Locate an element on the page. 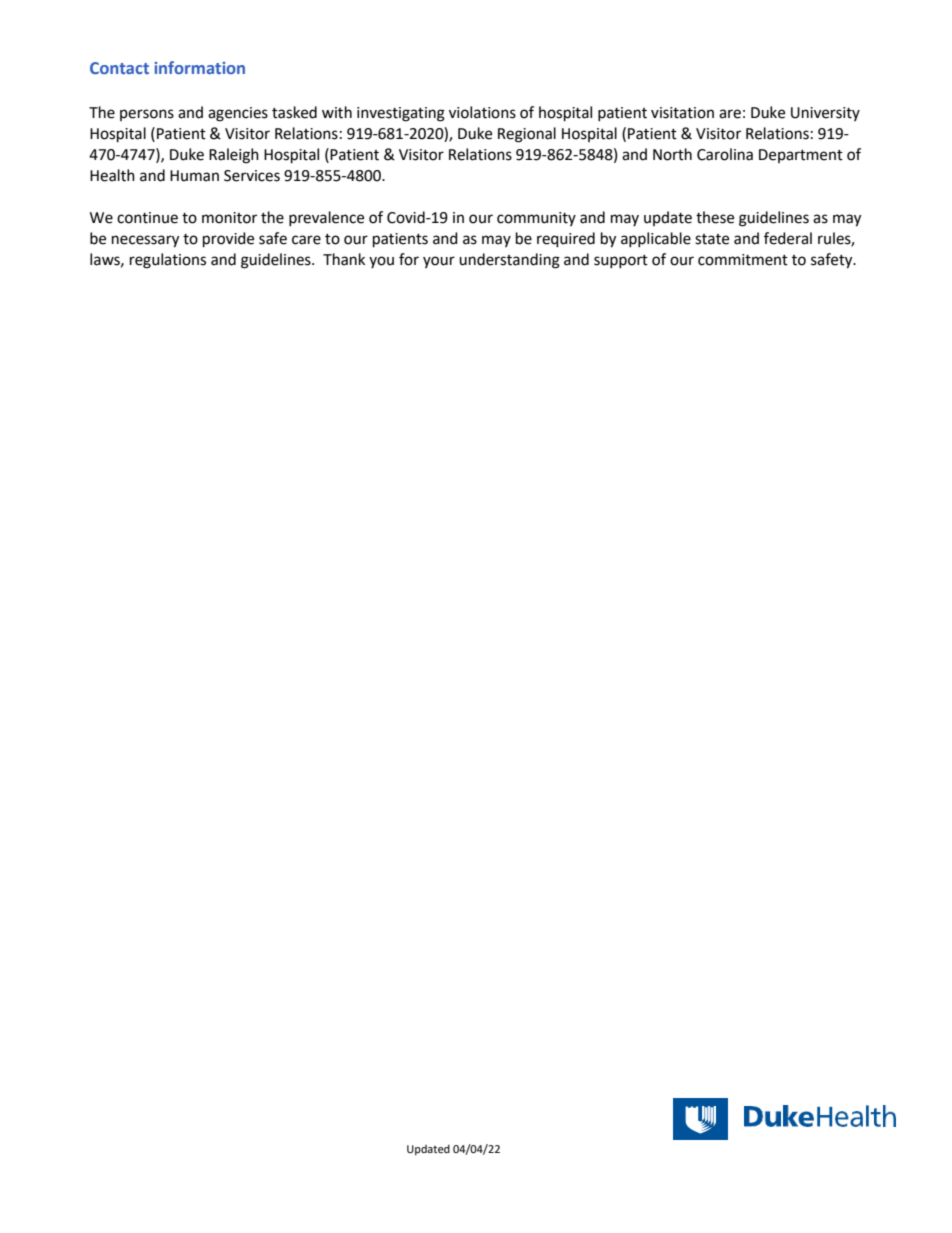 This page has height=1233, width=952. investigating is located at coordinates (401, 114).
